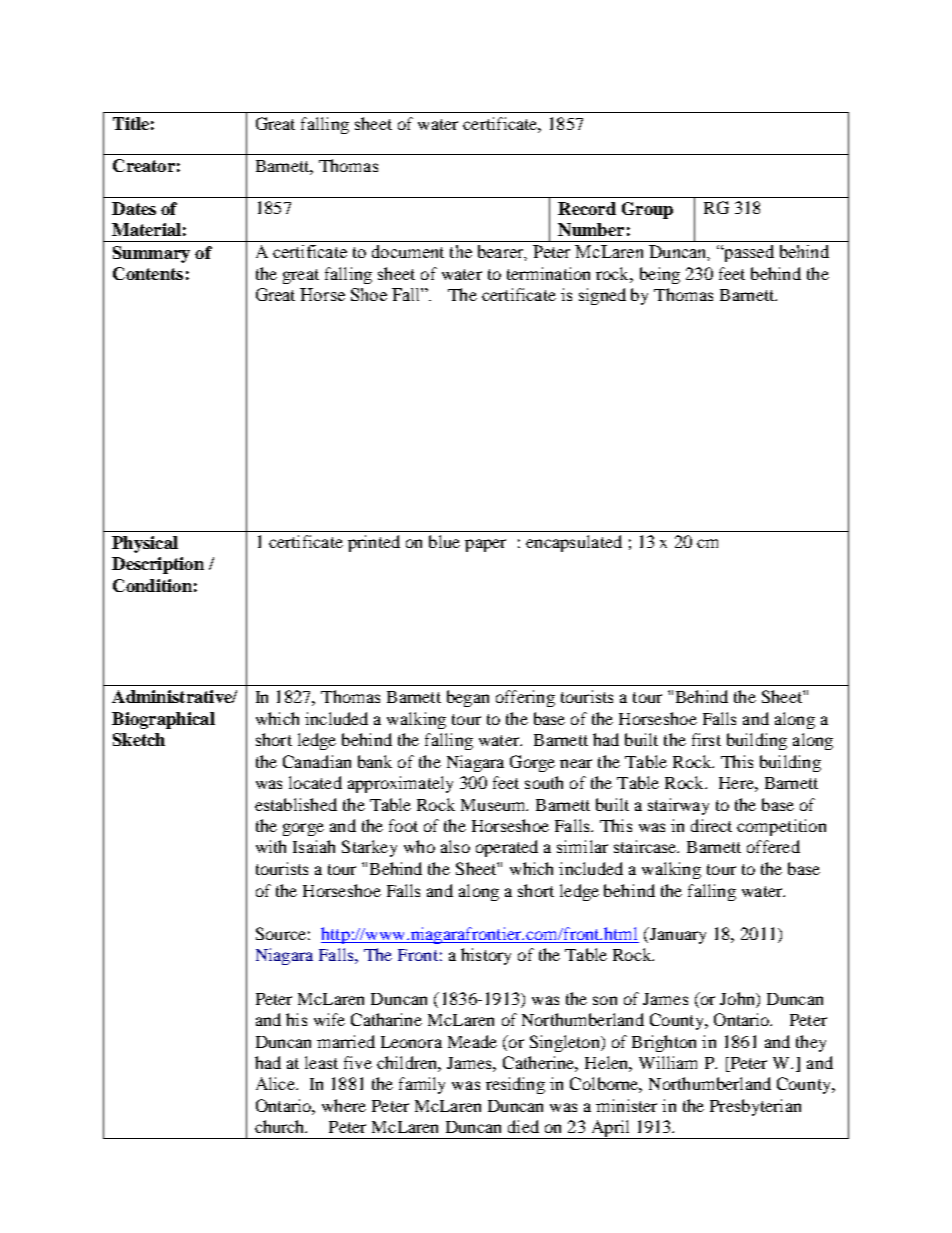 The image size is (952, 1233). What do you see at coordinates (296, 804) in the image?
I see `established` at bounding box center [296, 804].
